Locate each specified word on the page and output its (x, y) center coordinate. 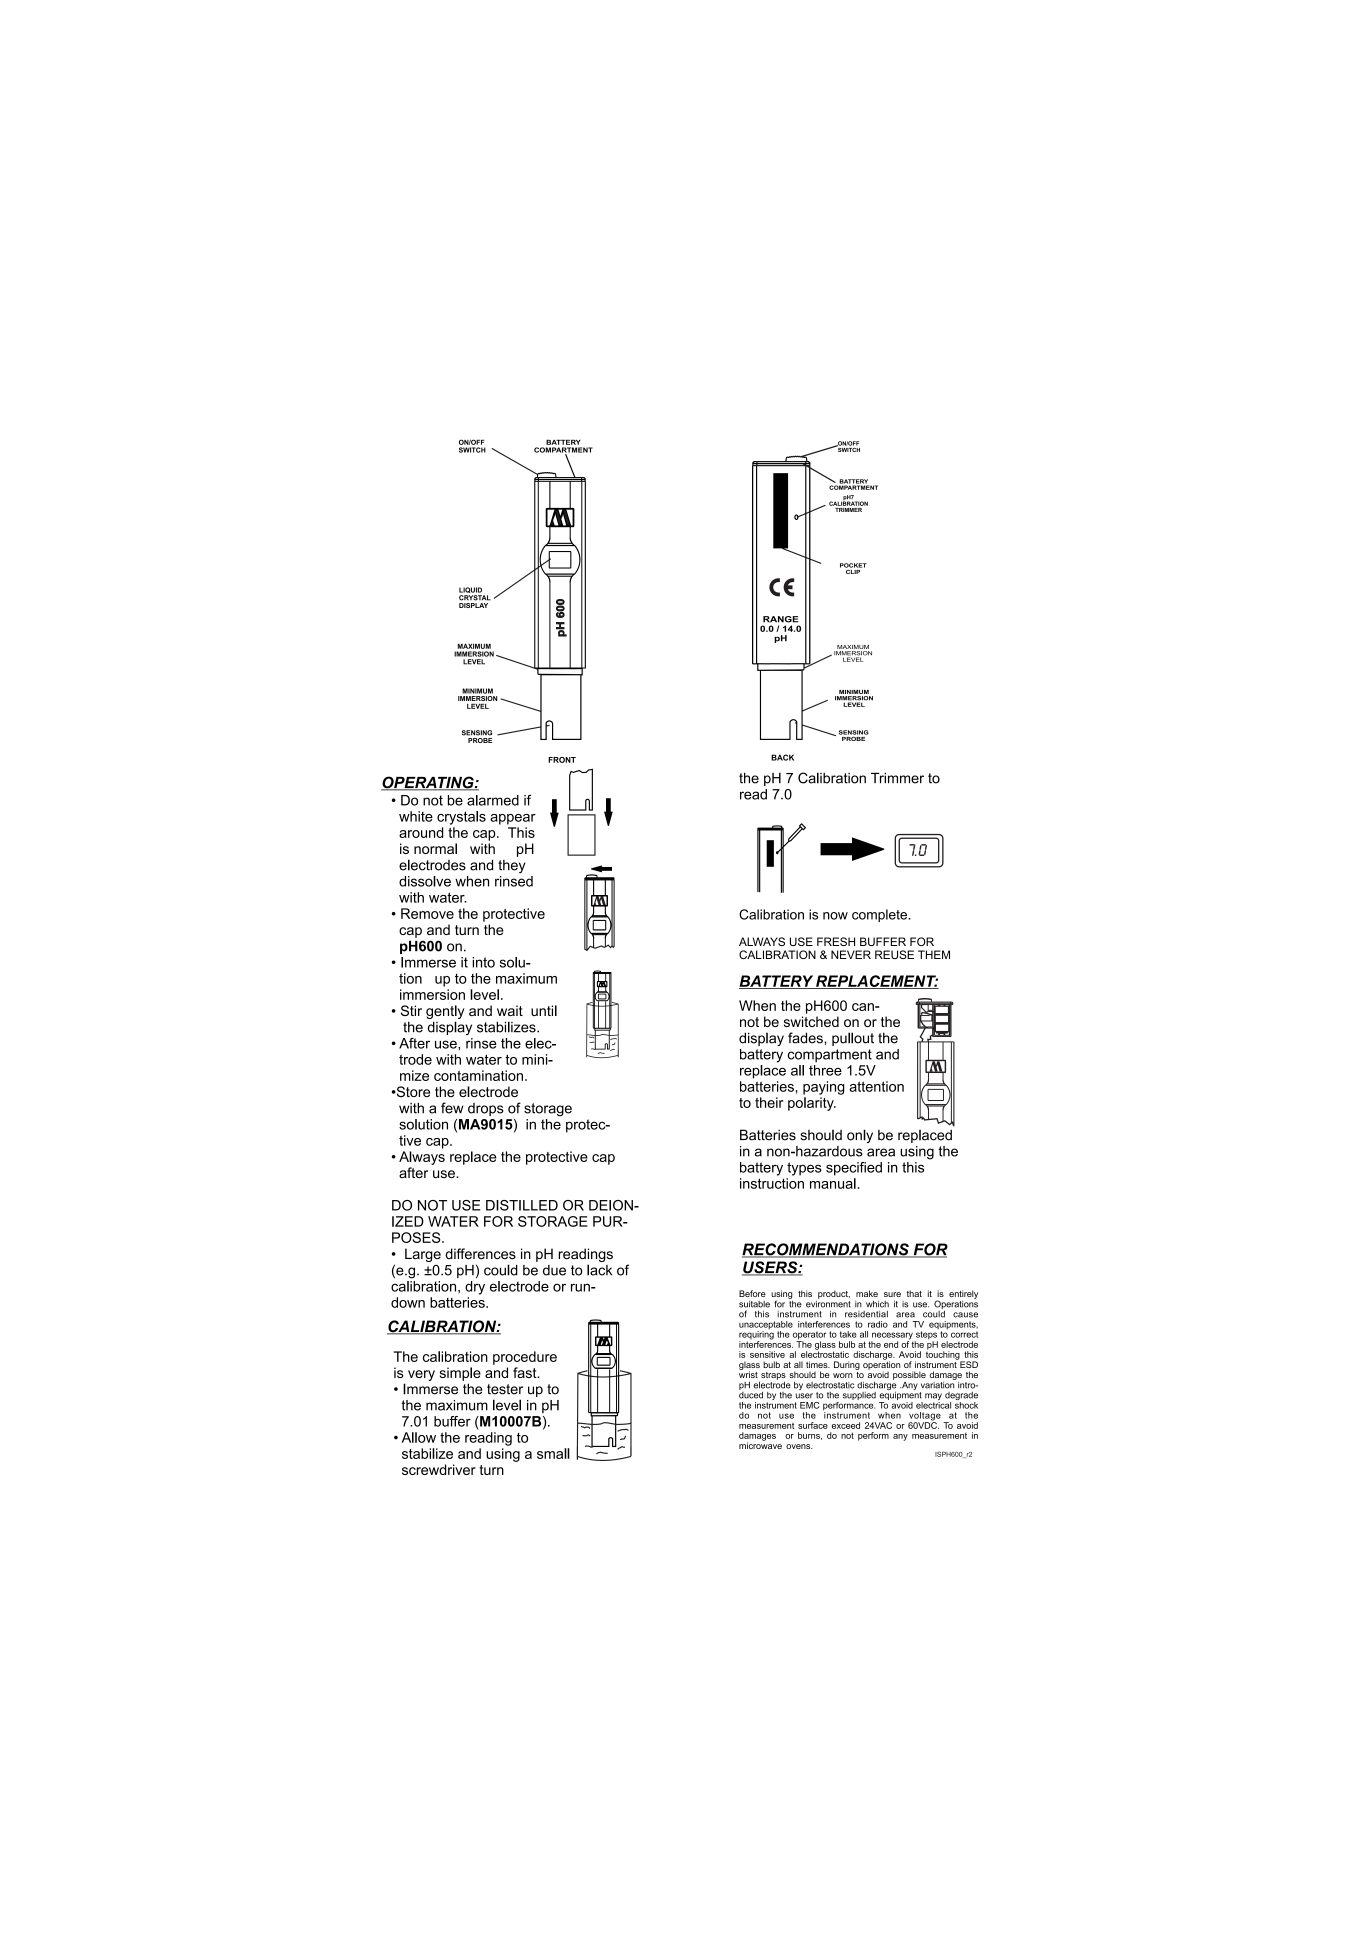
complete (881, 915)
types (804, 1169)
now (835, 916)
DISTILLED (522, 1205)
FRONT (562, 760)
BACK (782, 757)
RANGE (780, 619)
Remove (427, 913)
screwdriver (439, 1469)
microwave (760, 1444)
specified (854, 1169)
